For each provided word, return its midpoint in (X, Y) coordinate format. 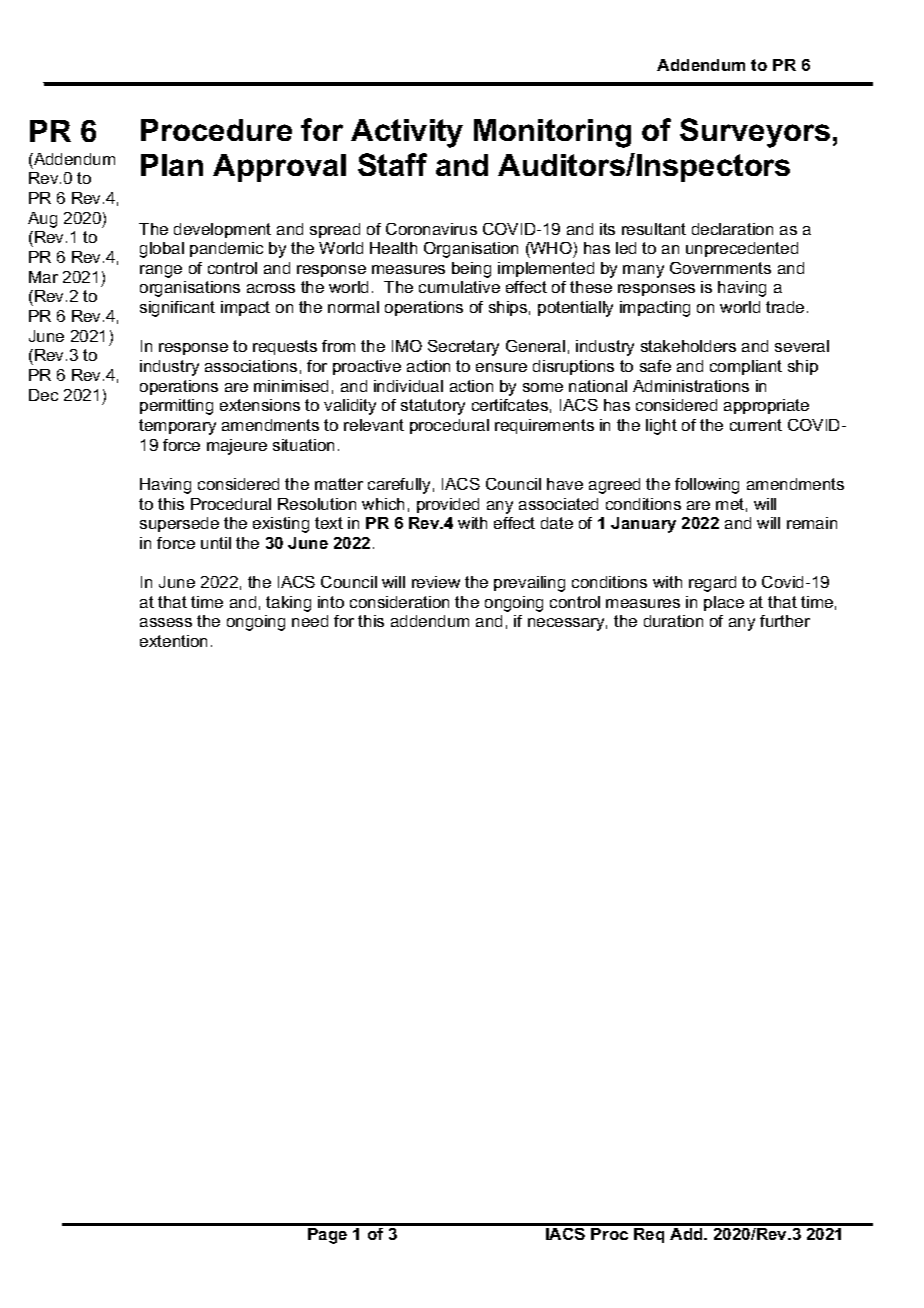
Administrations (691, 386)
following (707, 486)
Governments (720, 268)
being (471, 270)
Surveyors (755, 133)
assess (166, 622)
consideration (399, 602)
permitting (176, 407)
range (161, 271)
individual (408, 386)
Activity (407, 133)
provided (448, 505)
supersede (179, 524)
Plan (172, 165)
